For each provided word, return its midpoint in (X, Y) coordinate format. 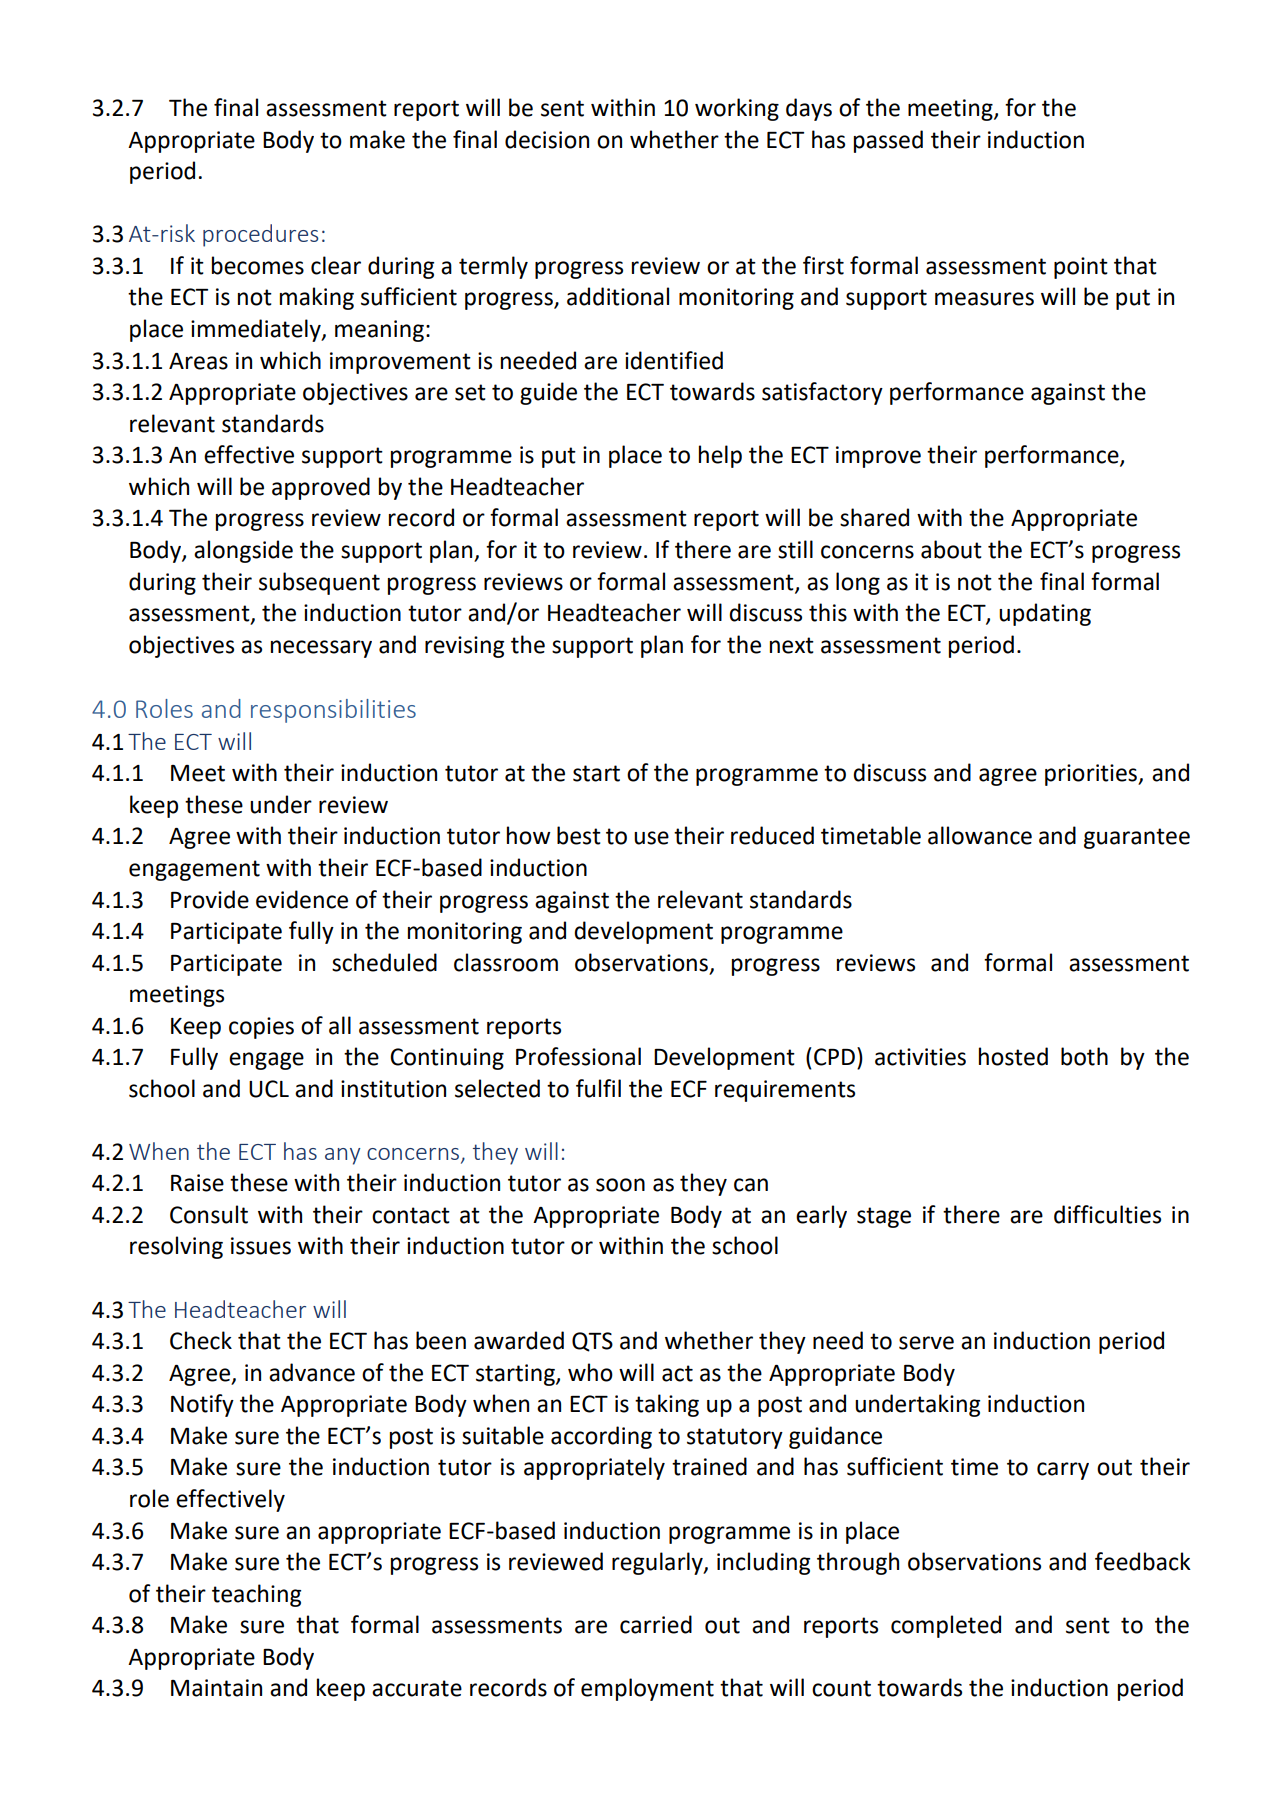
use (651, 838)
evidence (302, 899)
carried (656, 1624)
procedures (260, 235)
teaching (256, 1595)
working (737, 109)
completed (946, 1626)
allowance (980, 835)
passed (888, 141)
